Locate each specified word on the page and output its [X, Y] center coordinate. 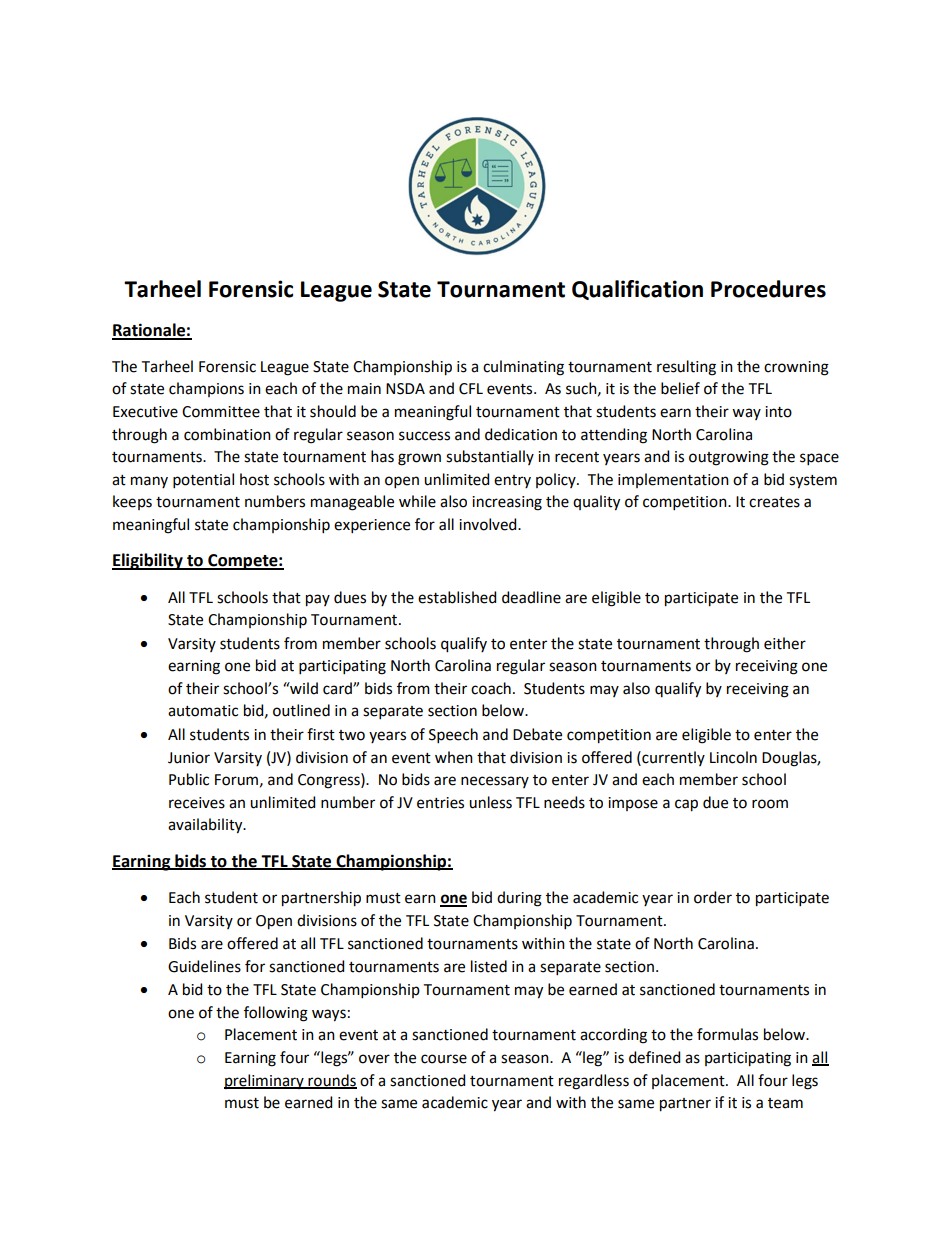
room [770, 804]
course [444, 1059]
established [457, 597]
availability [206, 826]
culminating [523, 368]
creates [774, 502]
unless [490, 802]
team [785, 1103]
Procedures [768, 289]
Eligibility [148, 561]
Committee [221, 412]
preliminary [265, 1081]
